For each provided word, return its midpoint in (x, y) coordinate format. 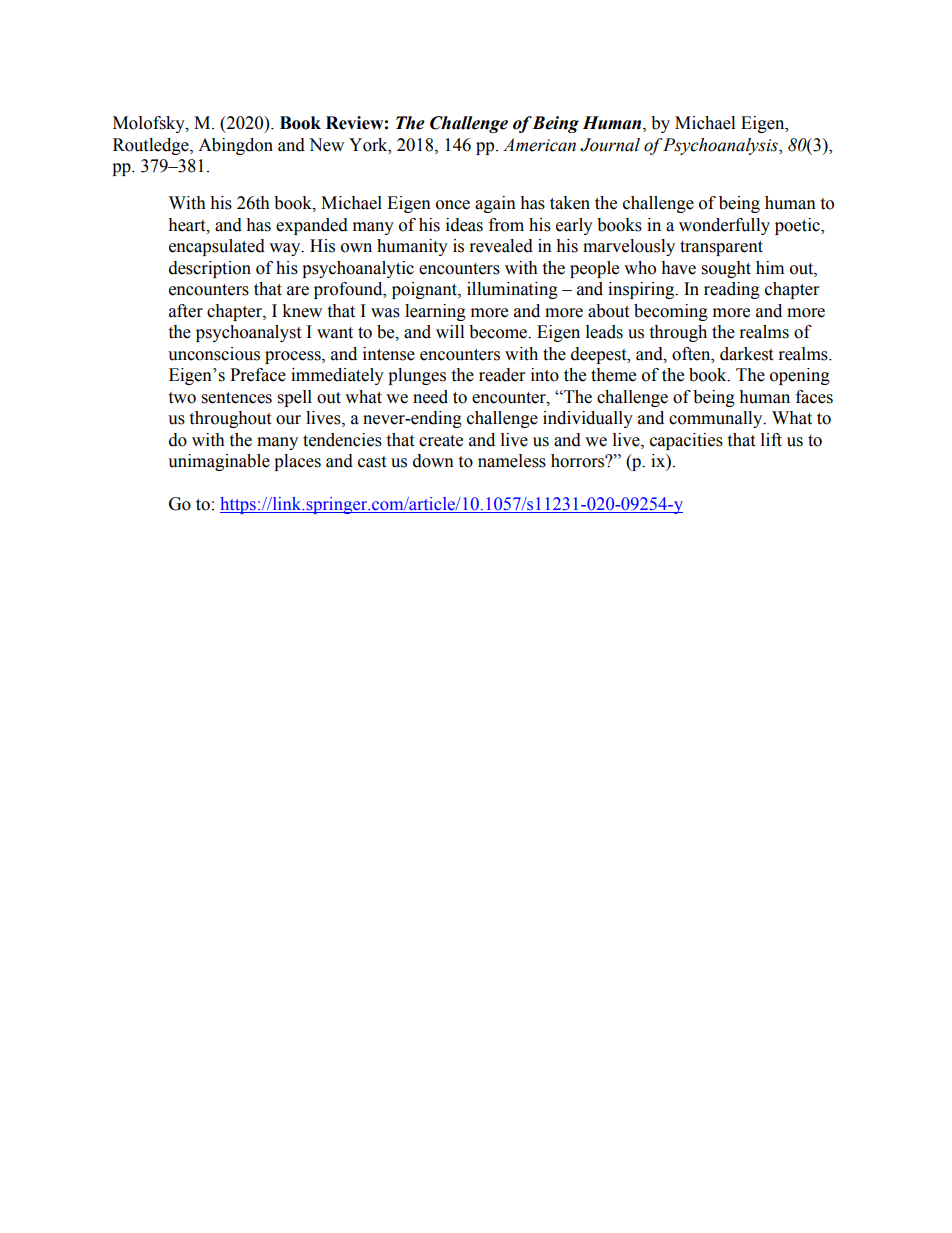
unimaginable (219, 462)
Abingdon (235, 146)
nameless (512, 461)
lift (771, 440)
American (539, 145)
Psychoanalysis (722, 146)
